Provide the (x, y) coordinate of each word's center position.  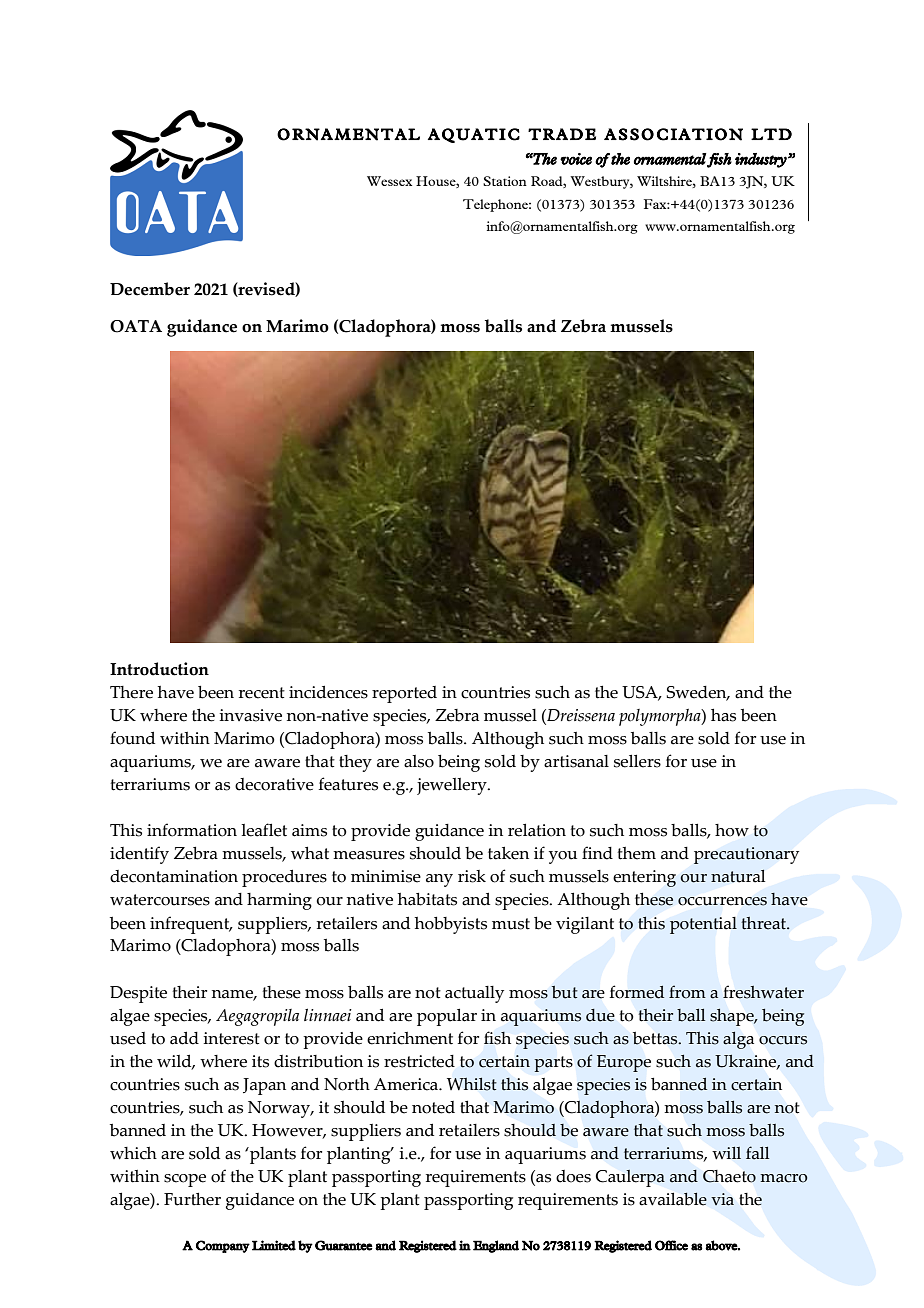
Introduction (159, 669)
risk (472, 876)
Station (505, 181)
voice (576, 159)
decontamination (174, 876)
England (496, 1246)
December (150, 289)
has (723, 715)
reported (404, 694)
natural (738, 876)
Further (192, 1199)
